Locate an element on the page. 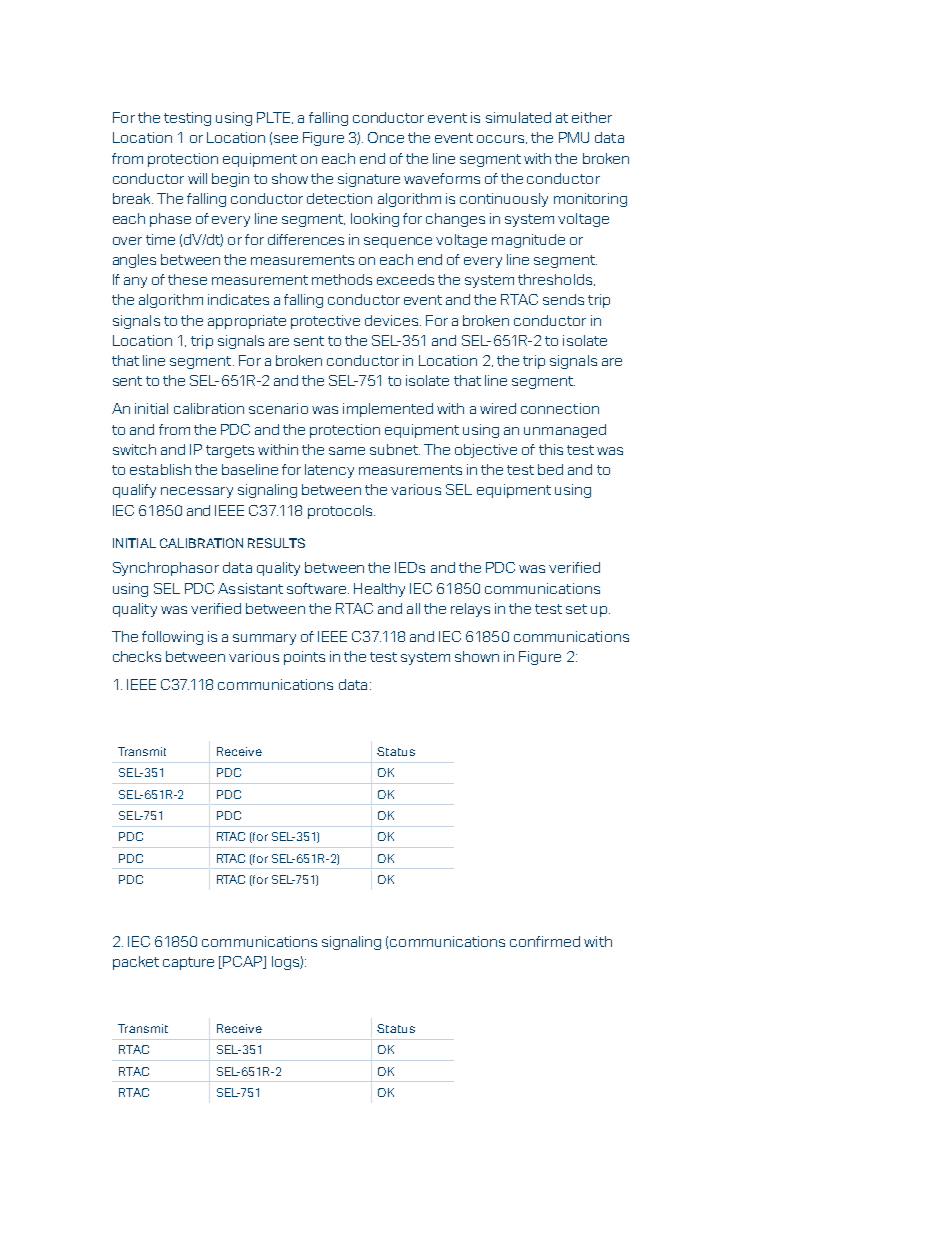 This image has width=952, height=1233. capture is located at coordinates (188, 963).
